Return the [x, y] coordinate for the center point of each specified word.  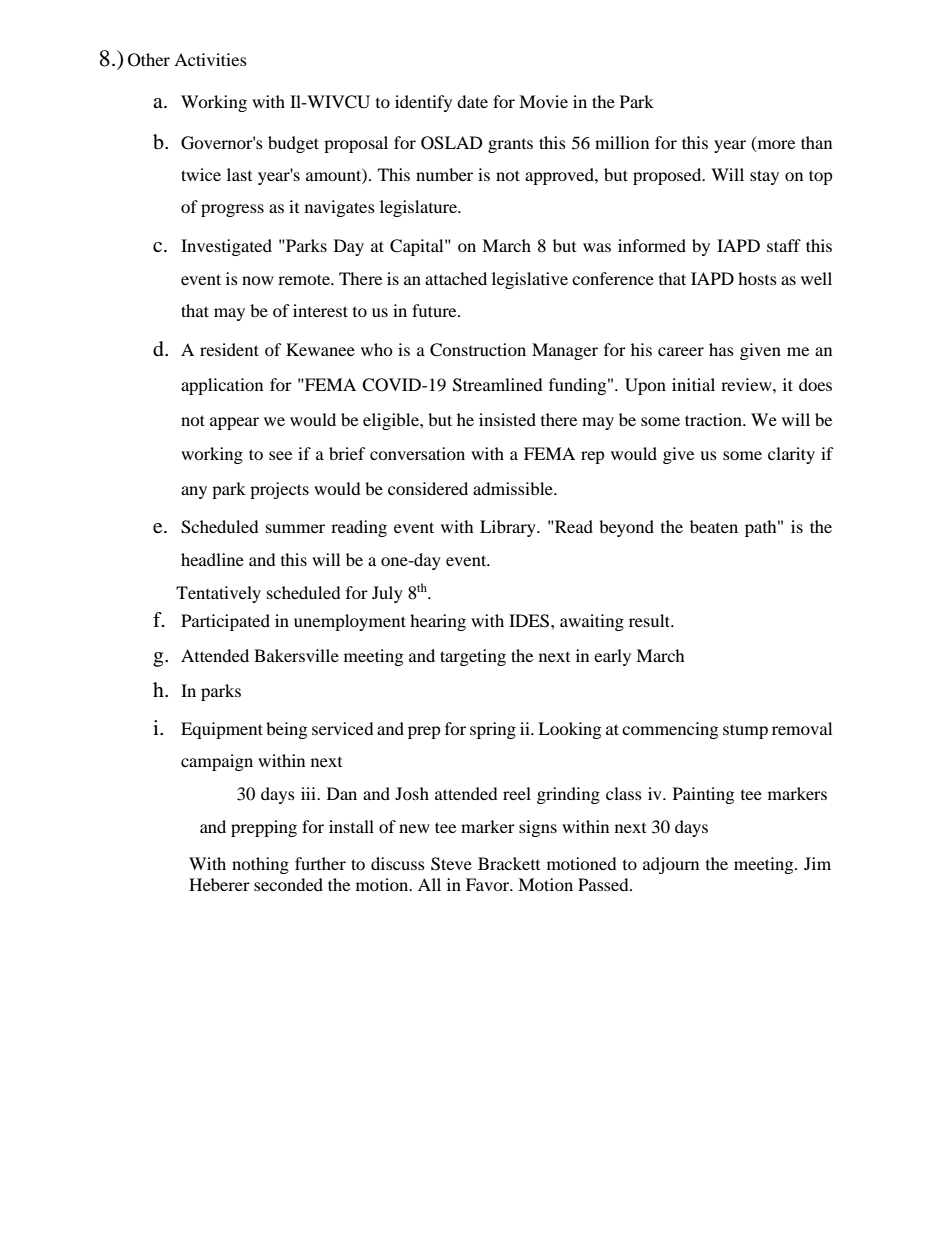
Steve [451, 864]
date [472, 101]
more [775, 145]
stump [745, 731]
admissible [514, 488]
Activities [210, 59]
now [258, 280]
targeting [473, 657]
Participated [225, 622]
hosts [757, 278]
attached [456, 278]
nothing [260, 865]
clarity [791, 455]
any [194, 492]
